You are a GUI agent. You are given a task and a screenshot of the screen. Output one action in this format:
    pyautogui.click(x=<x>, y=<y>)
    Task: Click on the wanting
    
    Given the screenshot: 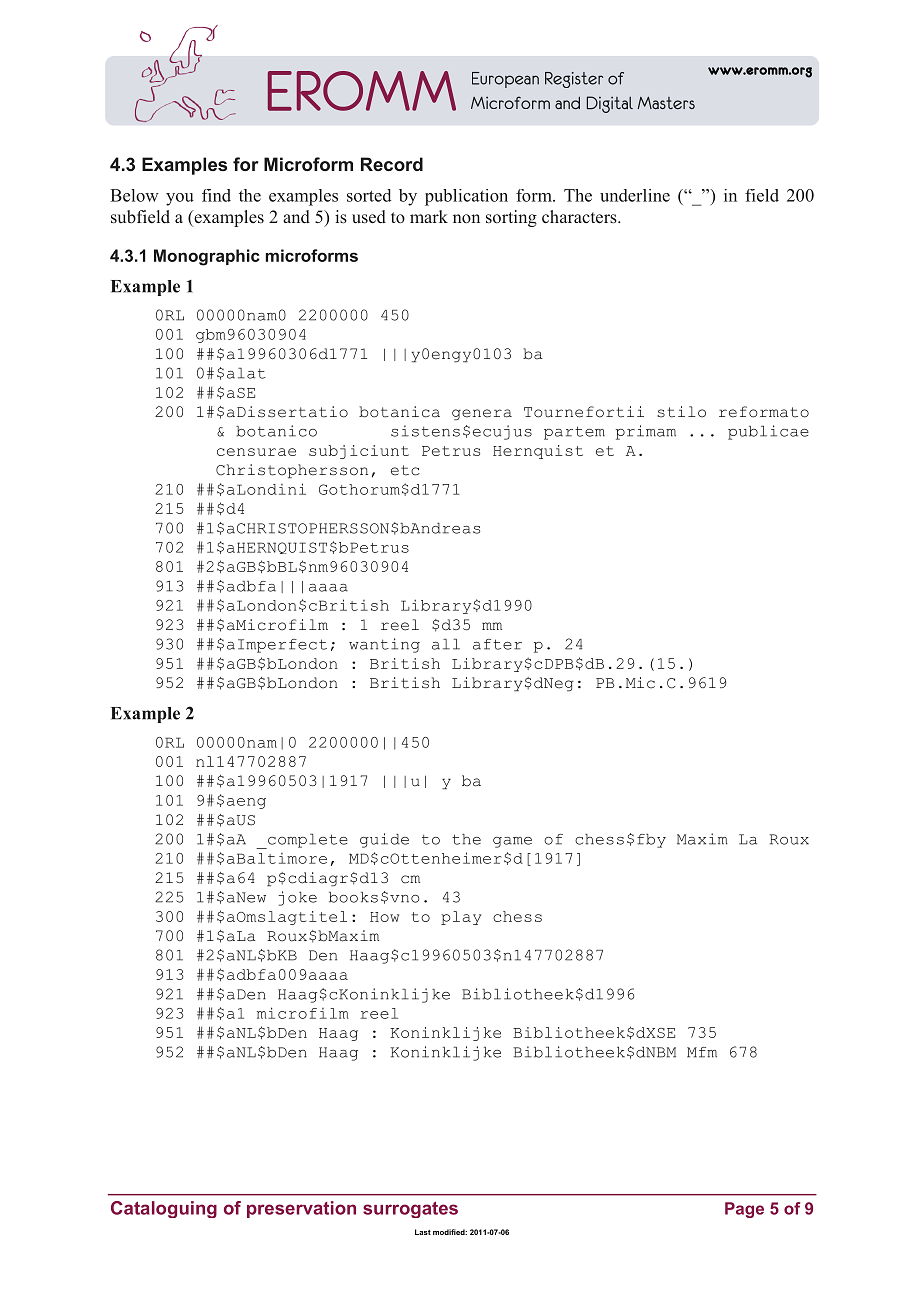 What is the action you would take?
    pyautogui.click(x=384, y=645)
